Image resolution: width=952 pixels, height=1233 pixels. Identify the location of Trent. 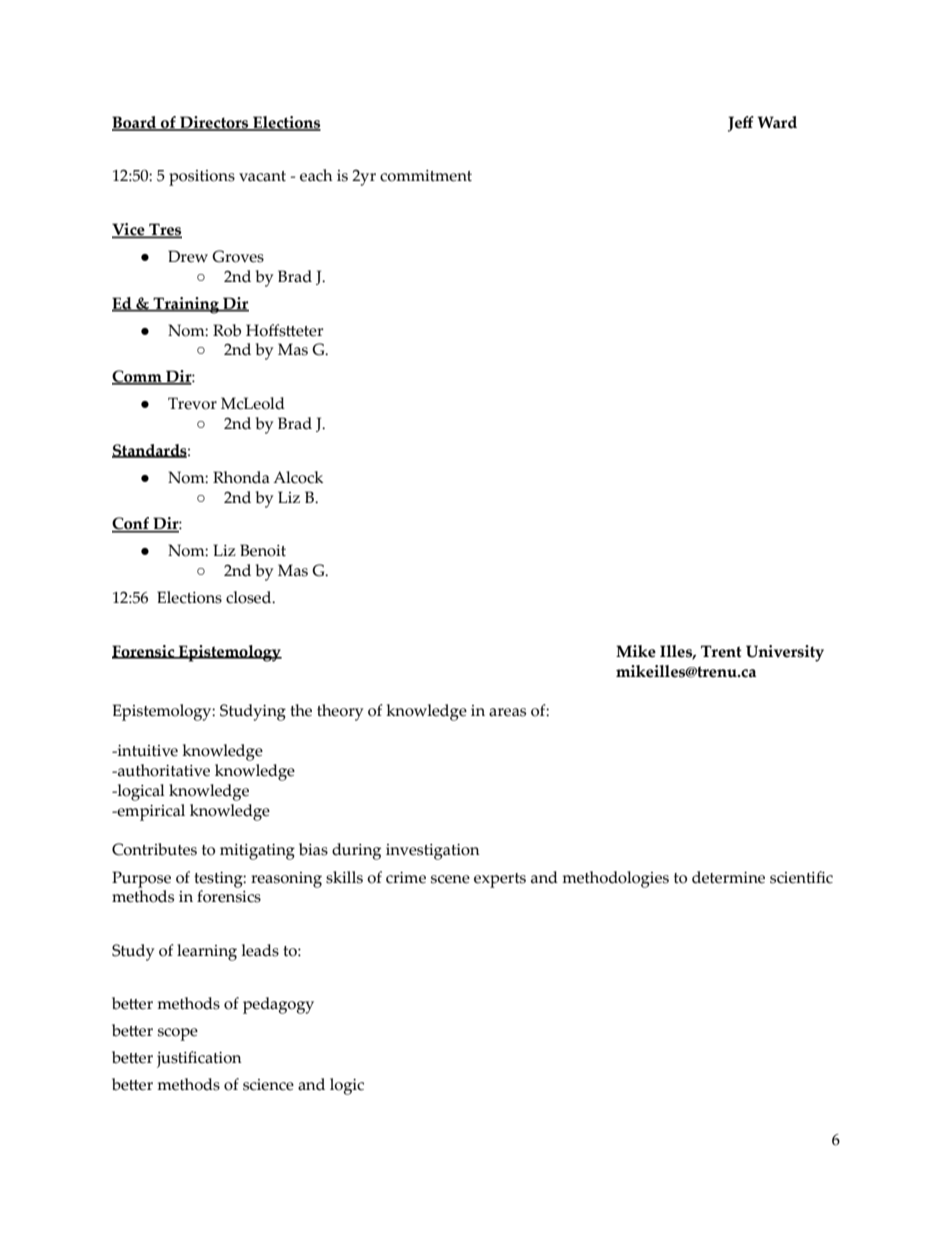
(721, 651).
